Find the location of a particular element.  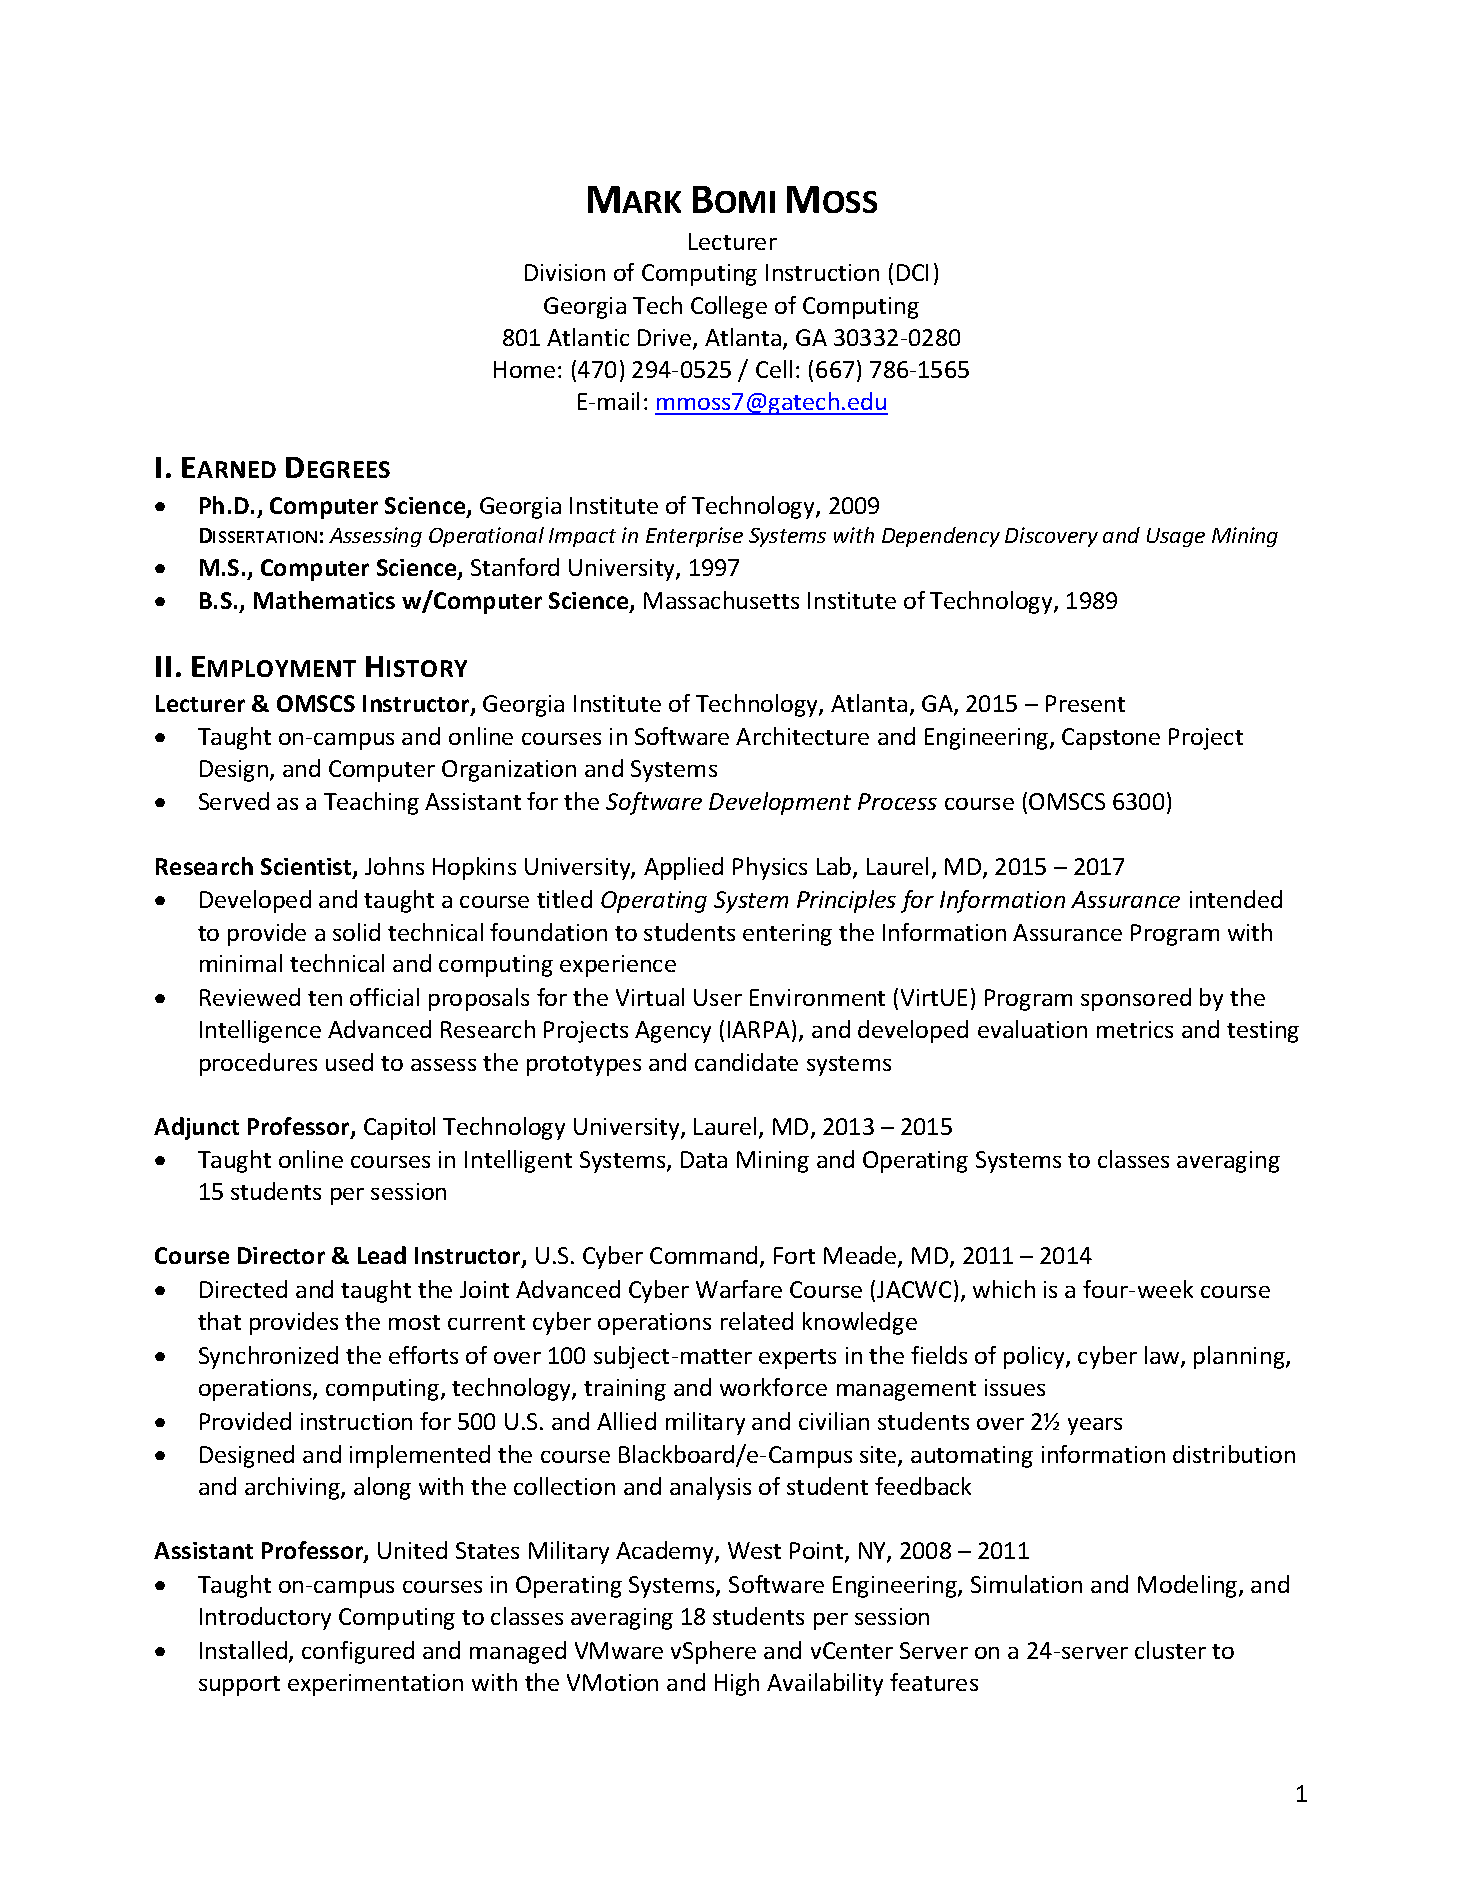

configured is located at coordinates (358, 1652).
